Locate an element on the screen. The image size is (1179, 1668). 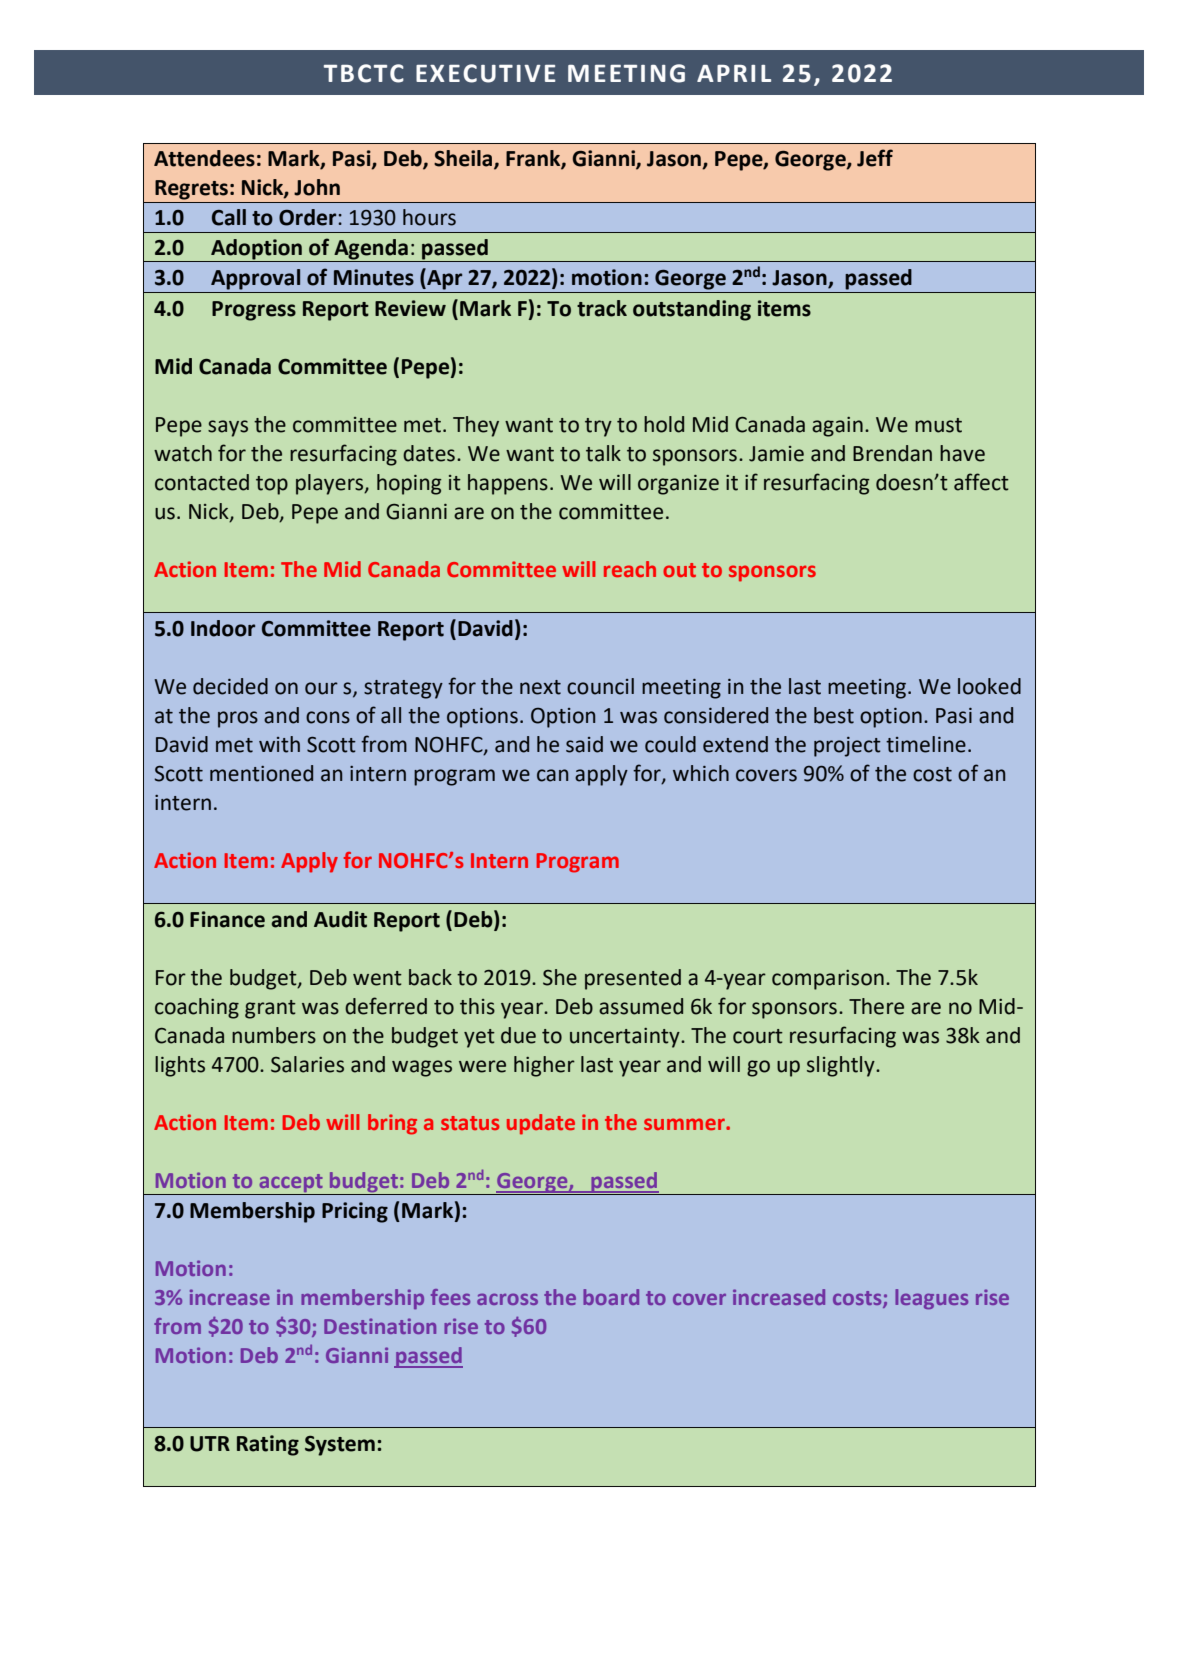
said is located at coordinates (584, 744).
